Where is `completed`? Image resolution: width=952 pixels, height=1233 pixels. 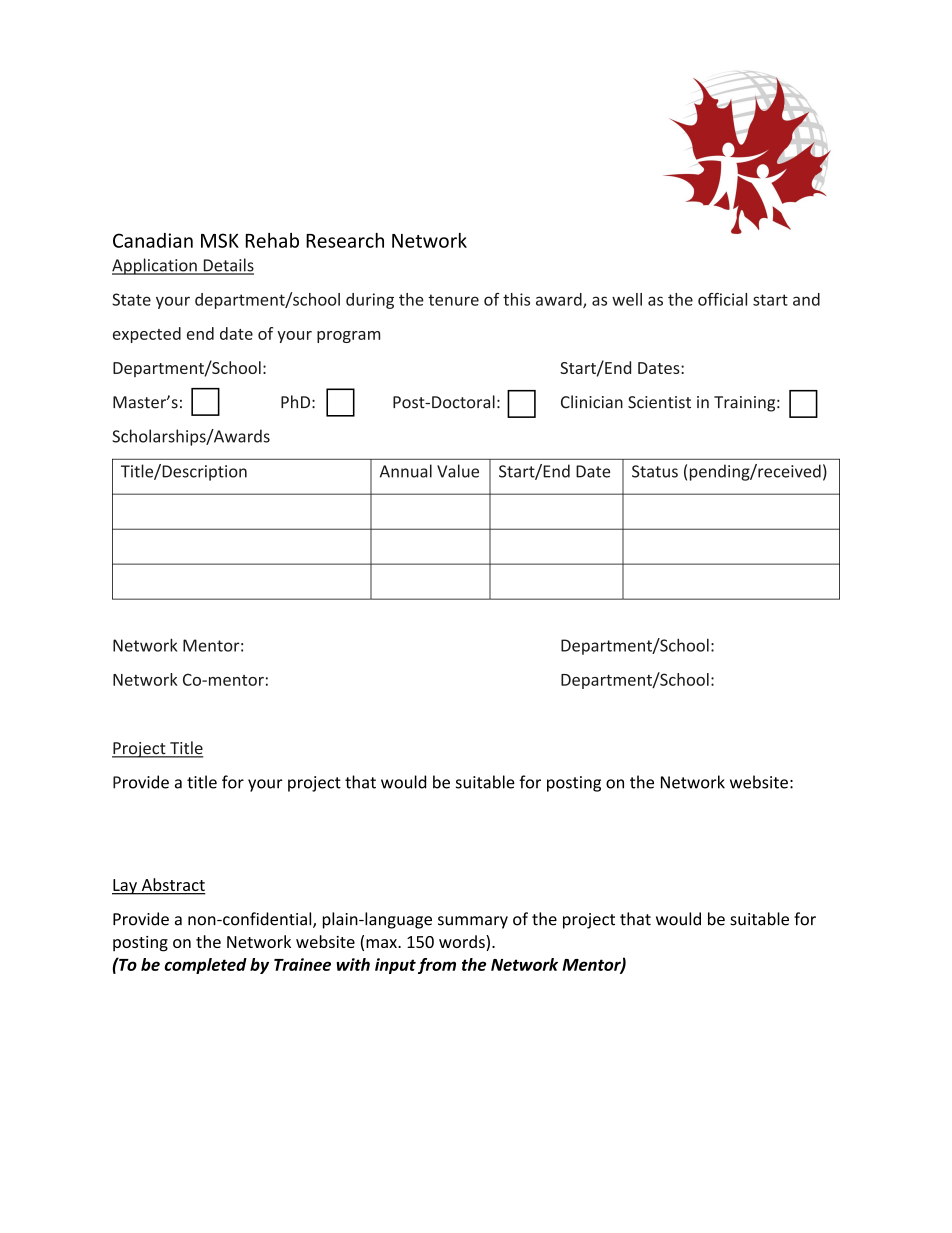 completed is located at coordinates (205, 966).
